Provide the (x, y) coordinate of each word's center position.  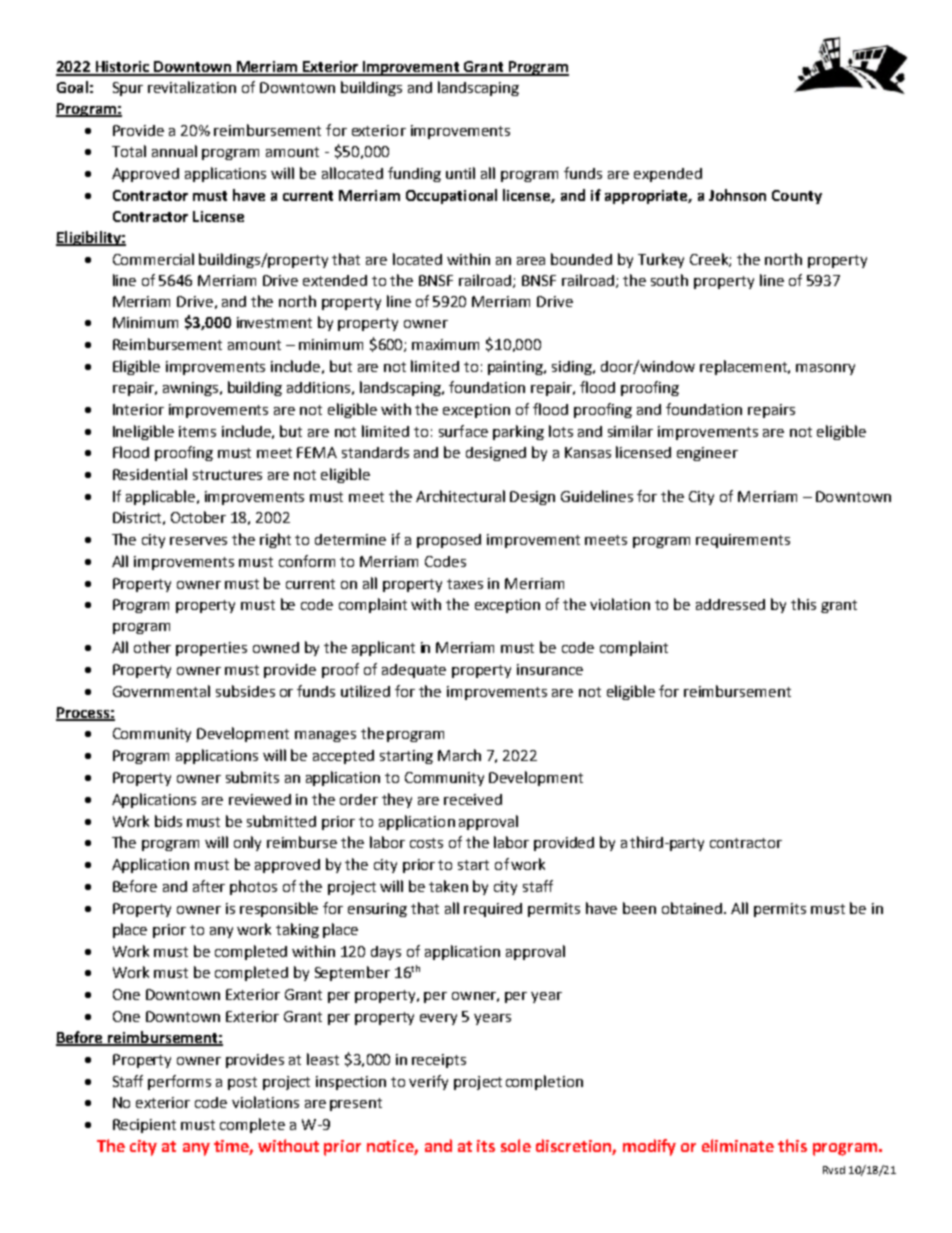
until (460, 173)
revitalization (192, 87)
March (459, 755)
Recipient (144, 1126)
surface (463, 431)
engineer (707, 454)
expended (668, 175)
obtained (693, 908)
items (197, 431)
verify (428, 1082)
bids (168, 821)
